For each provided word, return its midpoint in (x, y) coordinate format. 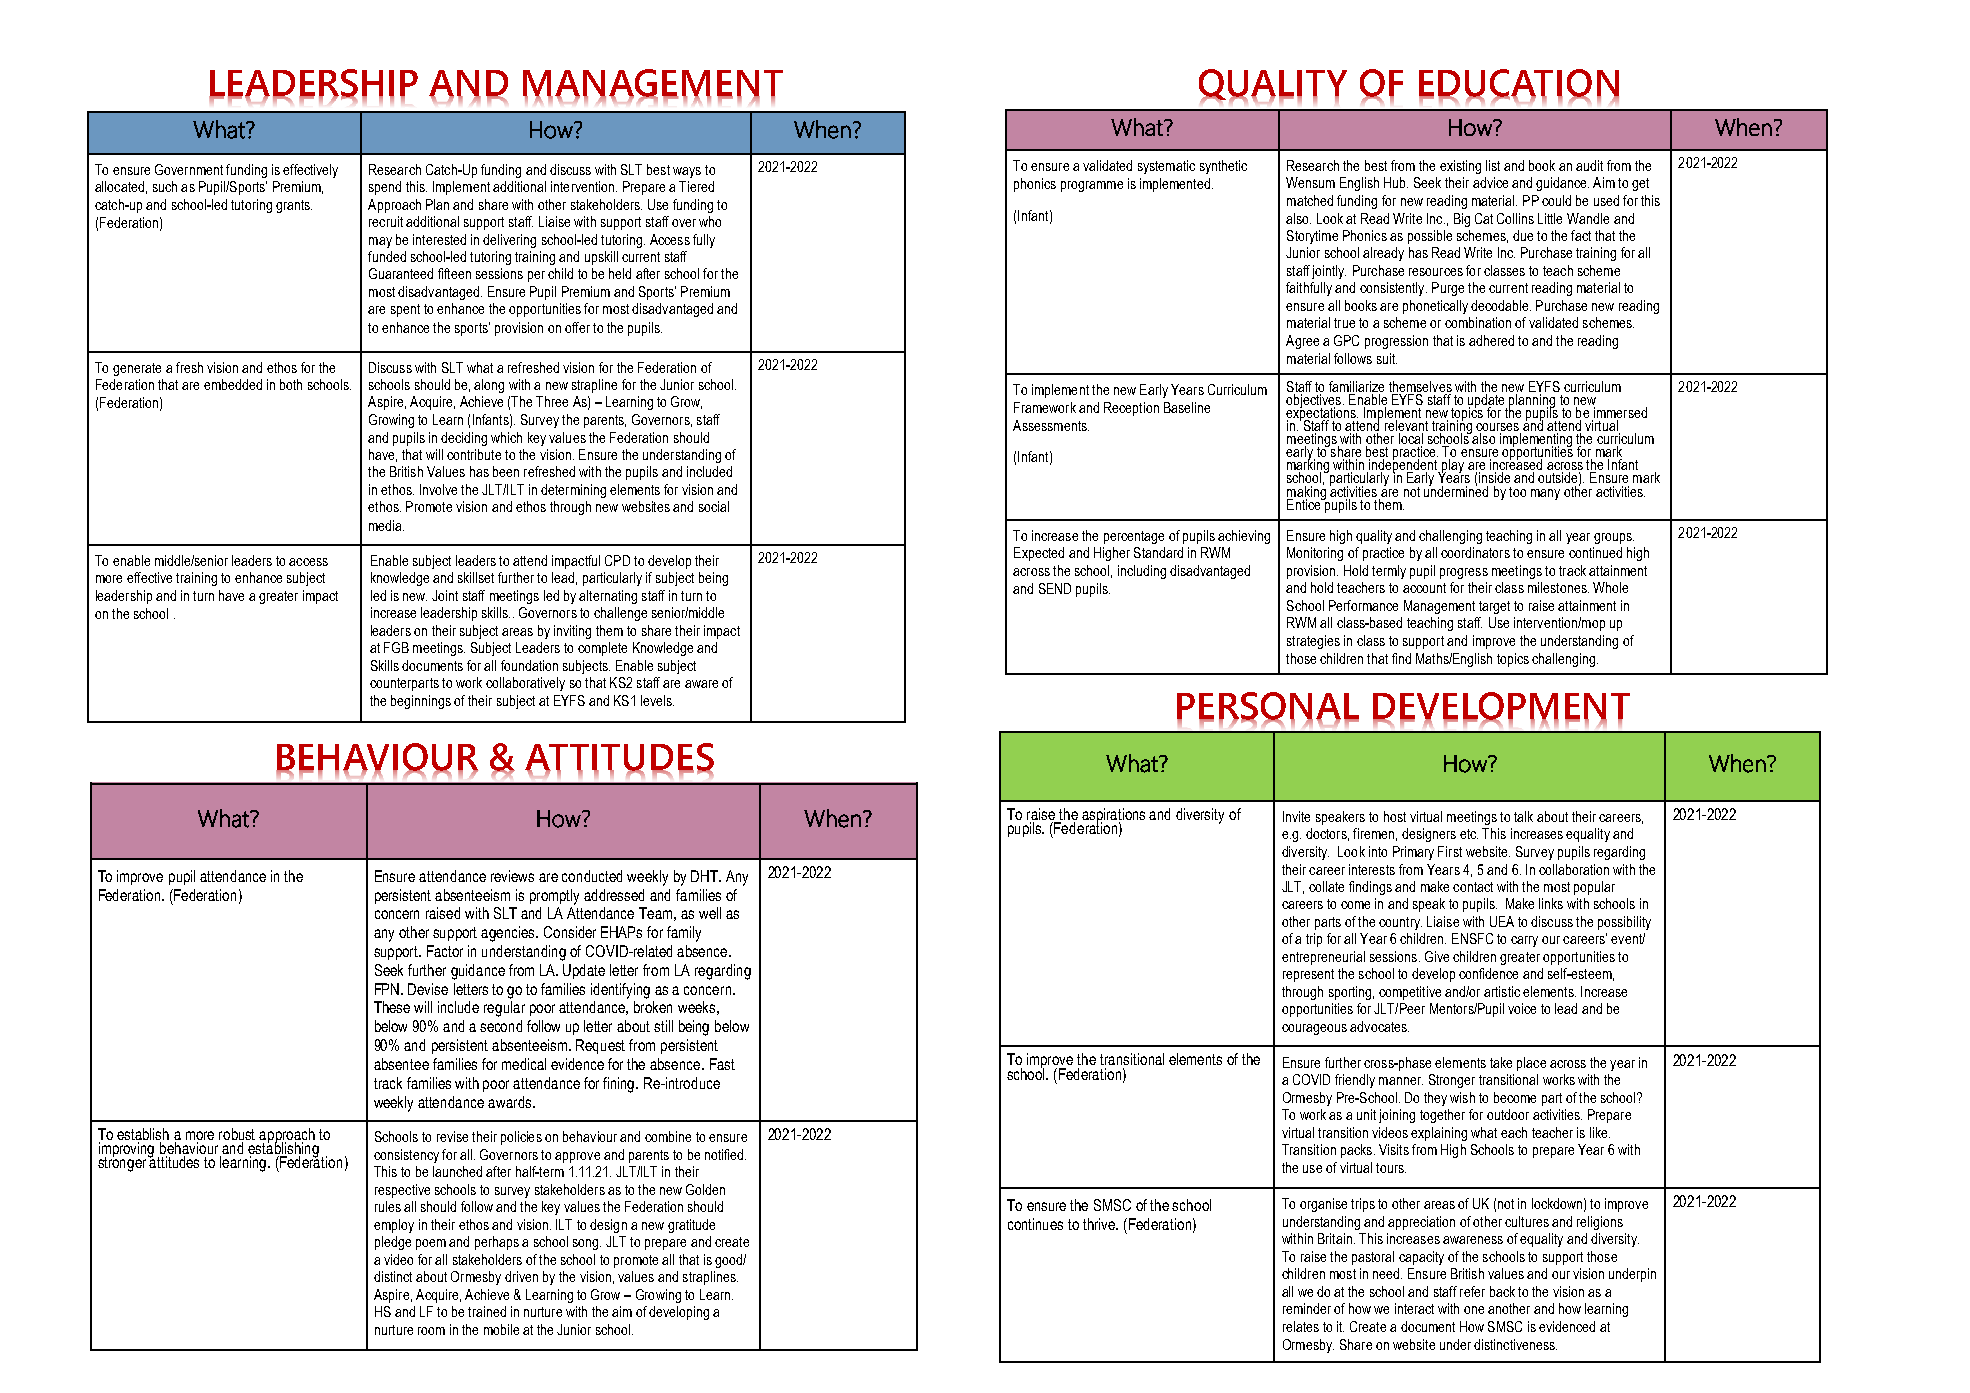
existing (1460, 167)
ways (687, 172)
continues (1035, 1224)
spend (385, 188)
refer (1472, 1291)
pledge (393, 1243)
